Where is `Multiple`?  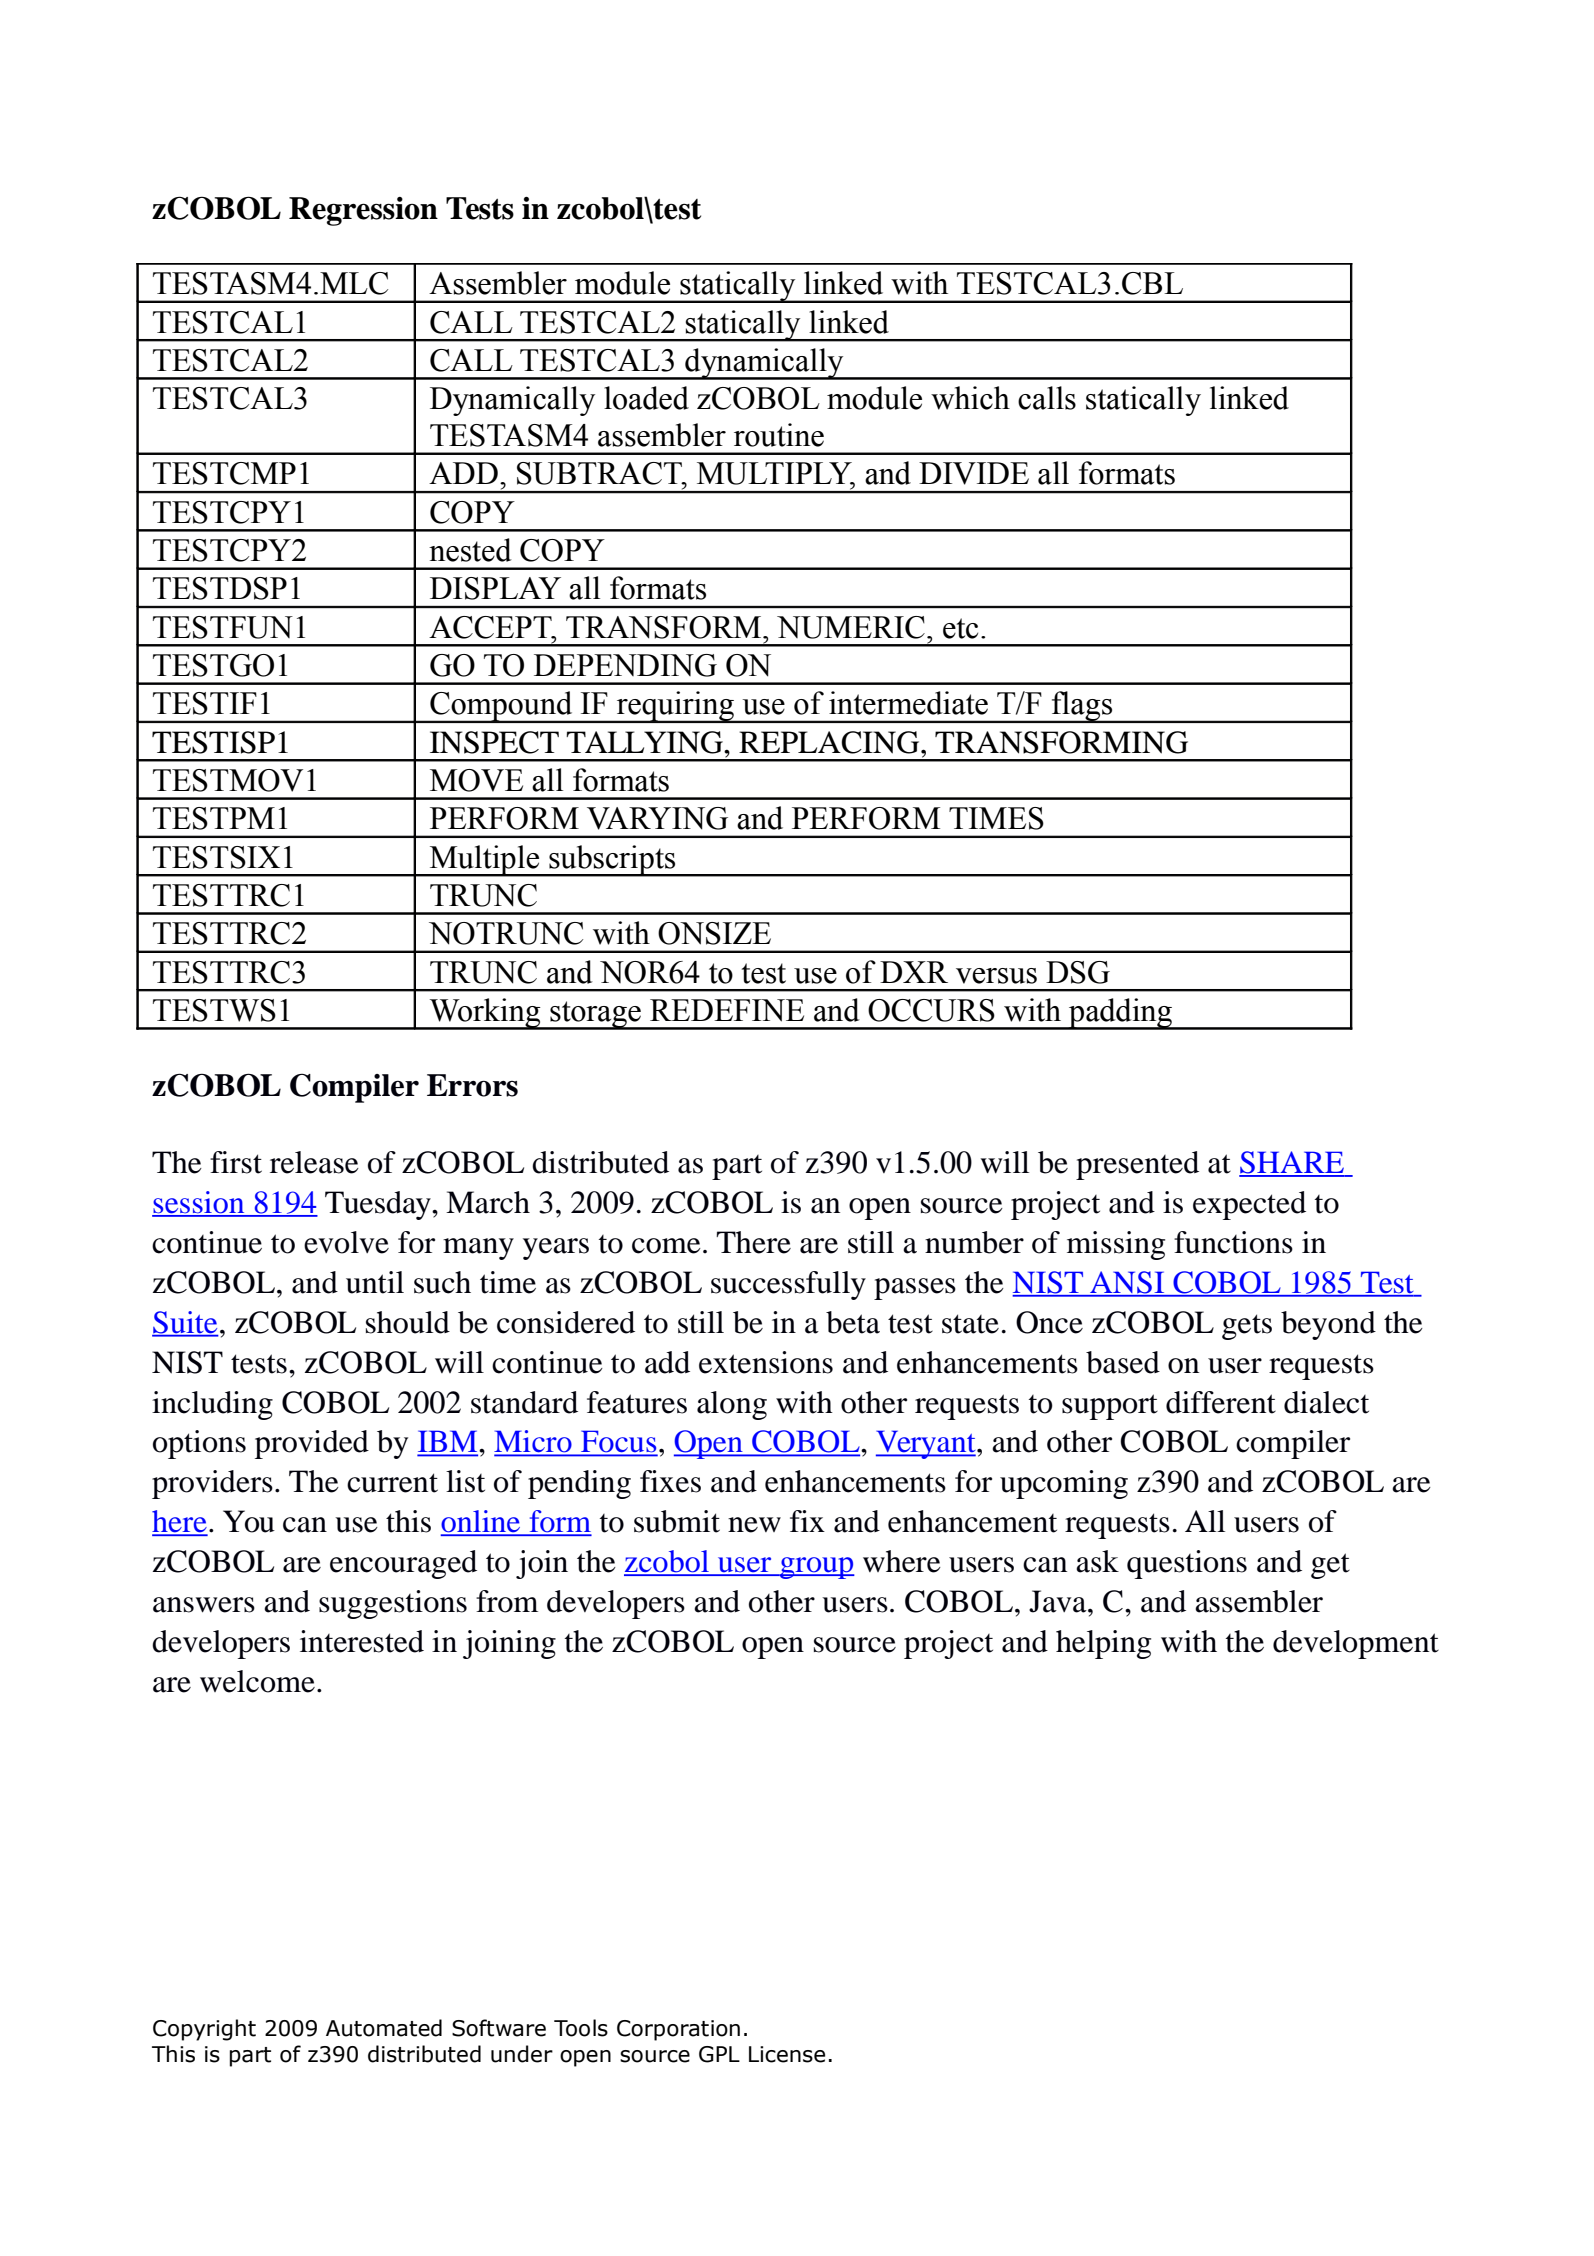 Multiple is located at coordinates (485, 861).
